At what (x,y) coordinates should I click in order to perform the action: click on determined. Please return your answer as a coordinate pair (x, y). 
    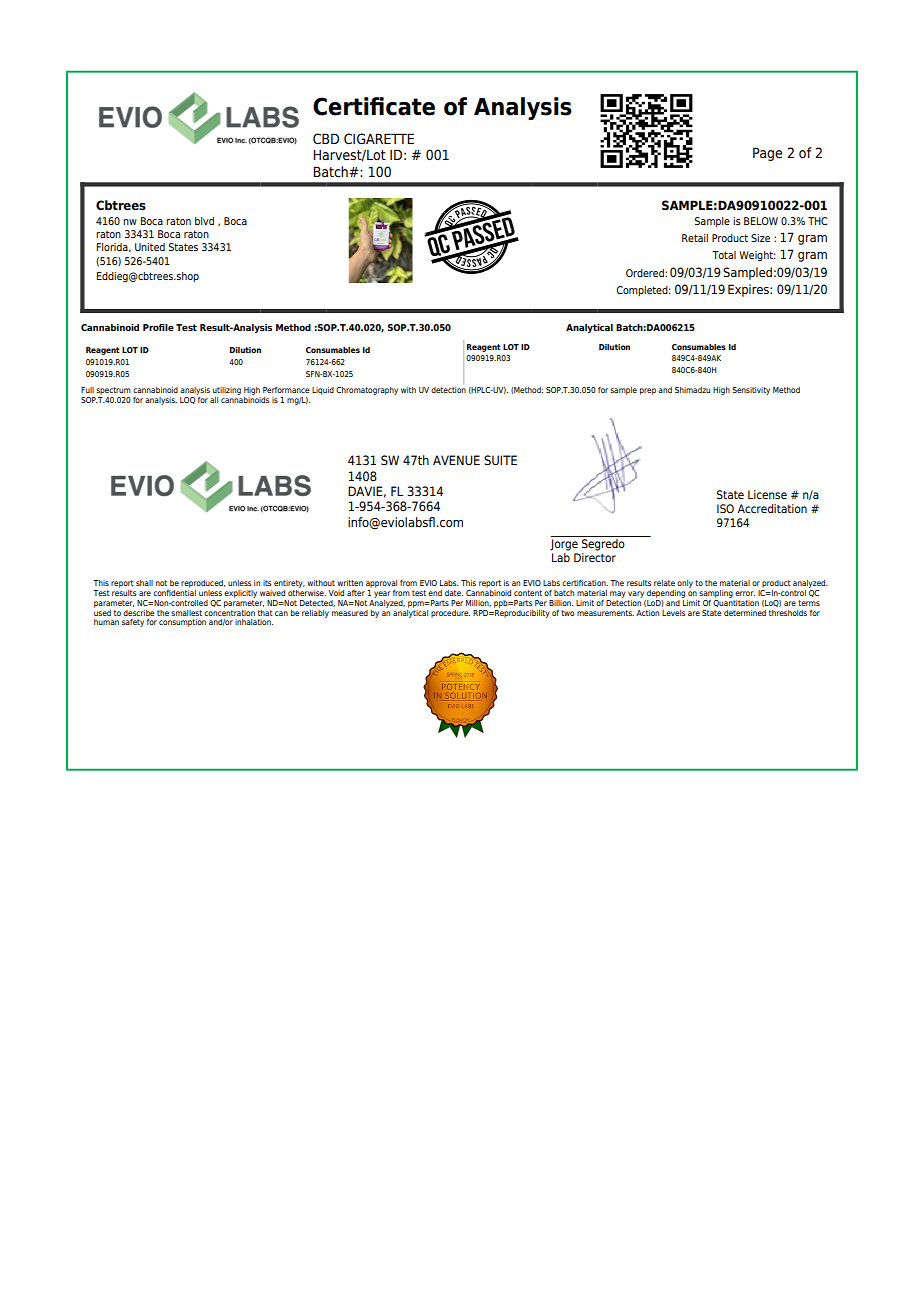
    Looking at the image, I should click on (745, 613).
